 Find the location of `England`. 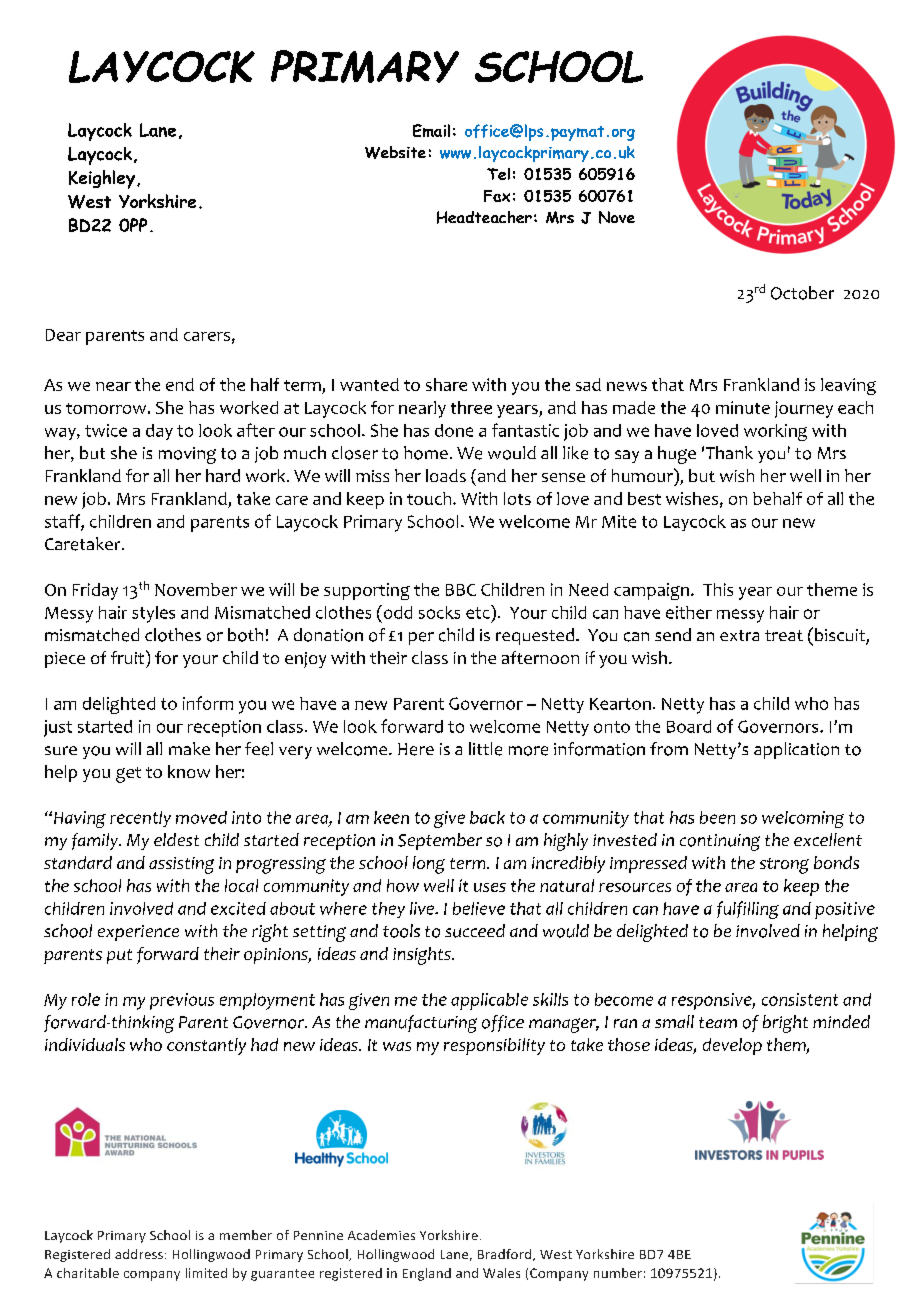

England is located at coordinates (427, 1274).
